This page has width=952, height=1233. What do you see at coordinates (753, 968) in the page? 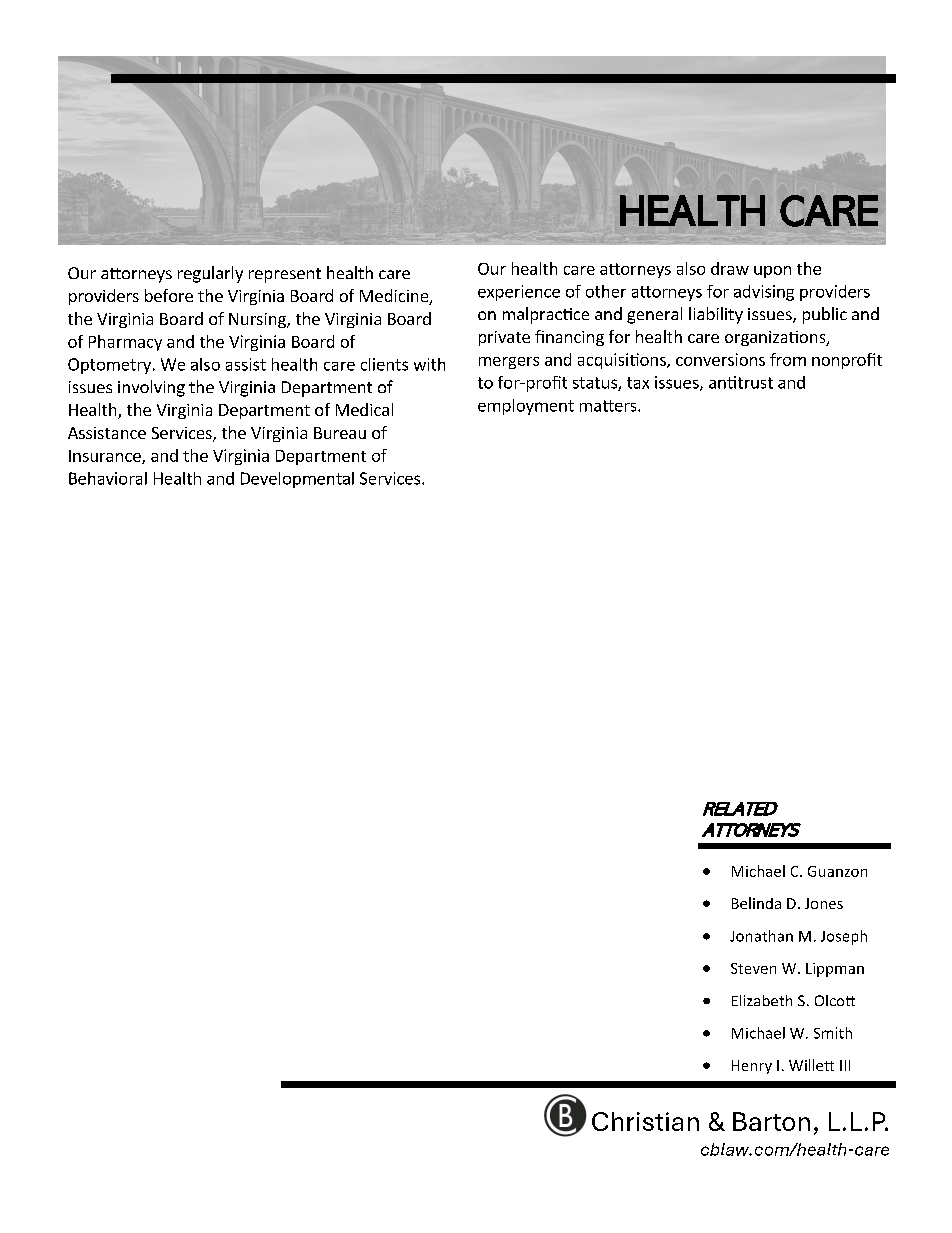
I see `Steven` at bounding box center [753, 968].
